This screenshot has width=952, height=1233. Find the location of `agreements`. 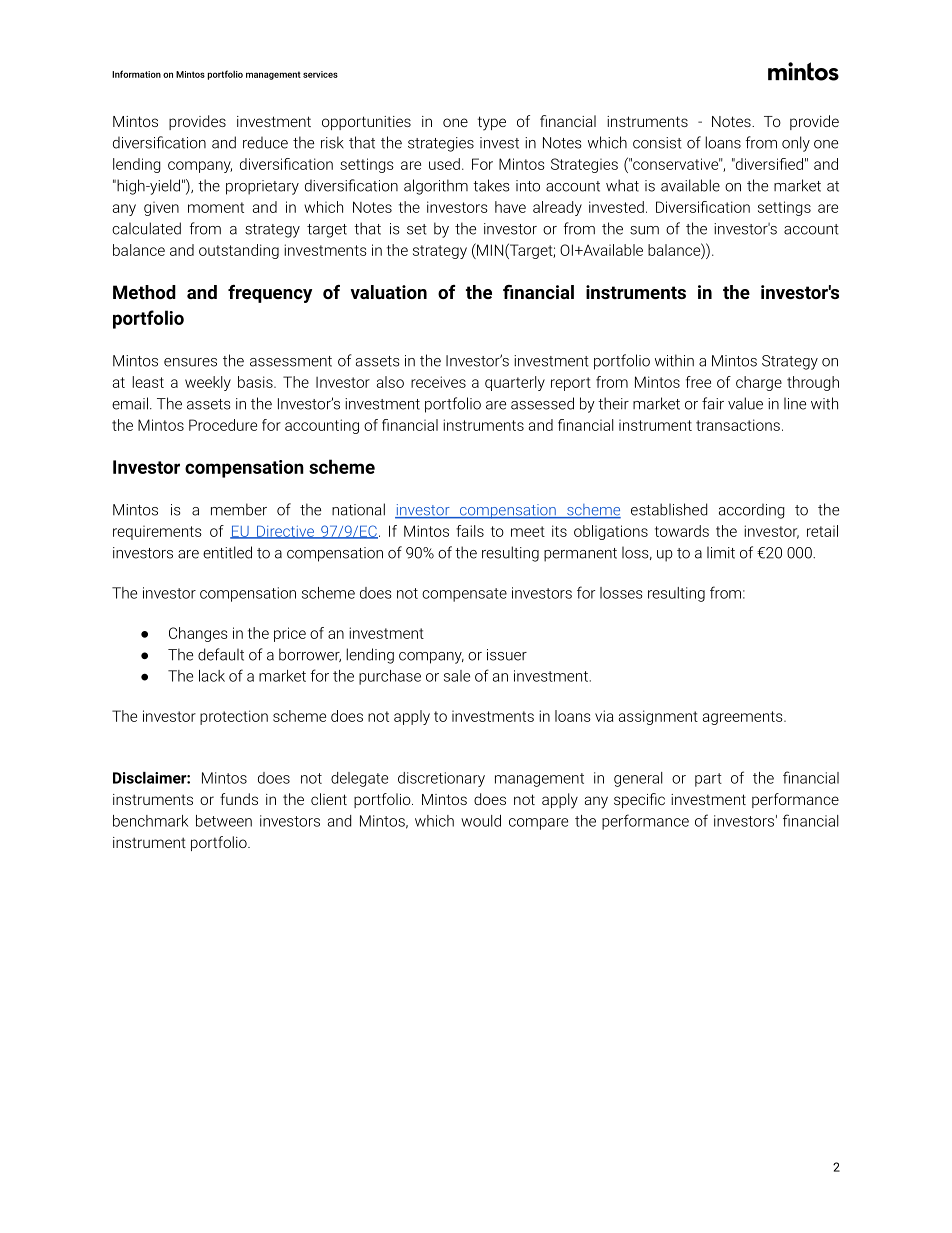

agreements is located at coordinates (744, 718).
